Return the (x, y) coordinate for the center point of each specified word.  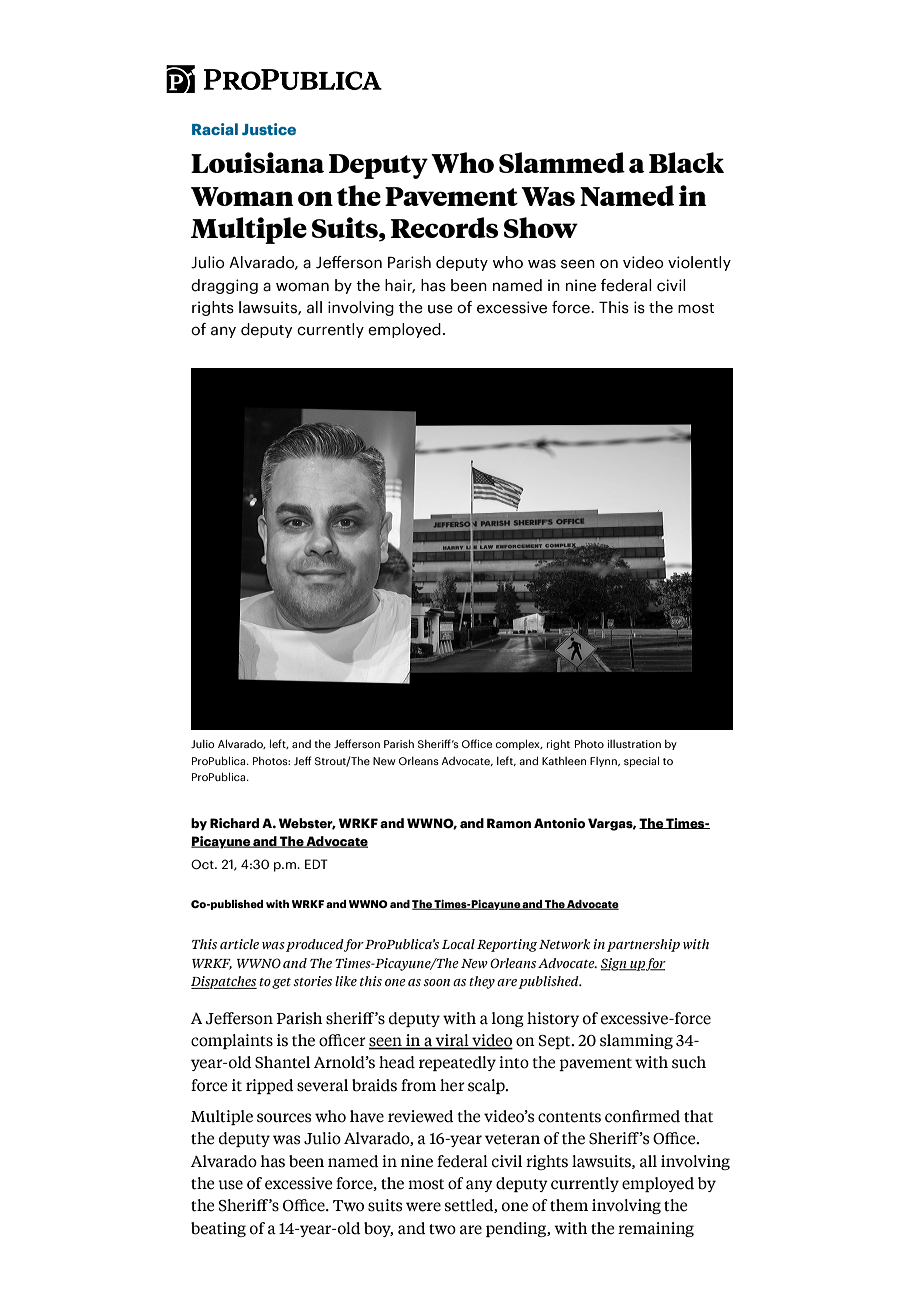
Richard (234, 823)
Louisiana (257, 162)
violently (699, 263)
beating (218, 1229)
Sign (615, 964)
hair (400, 286)
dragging (224, 286)
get (281, 983)
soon (436, 982)
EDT (316, 864)
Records (444, 227)
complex (518, 744)
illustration (634, 744)
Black (686, 162)
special (641, 761)
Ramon (509, 823)
